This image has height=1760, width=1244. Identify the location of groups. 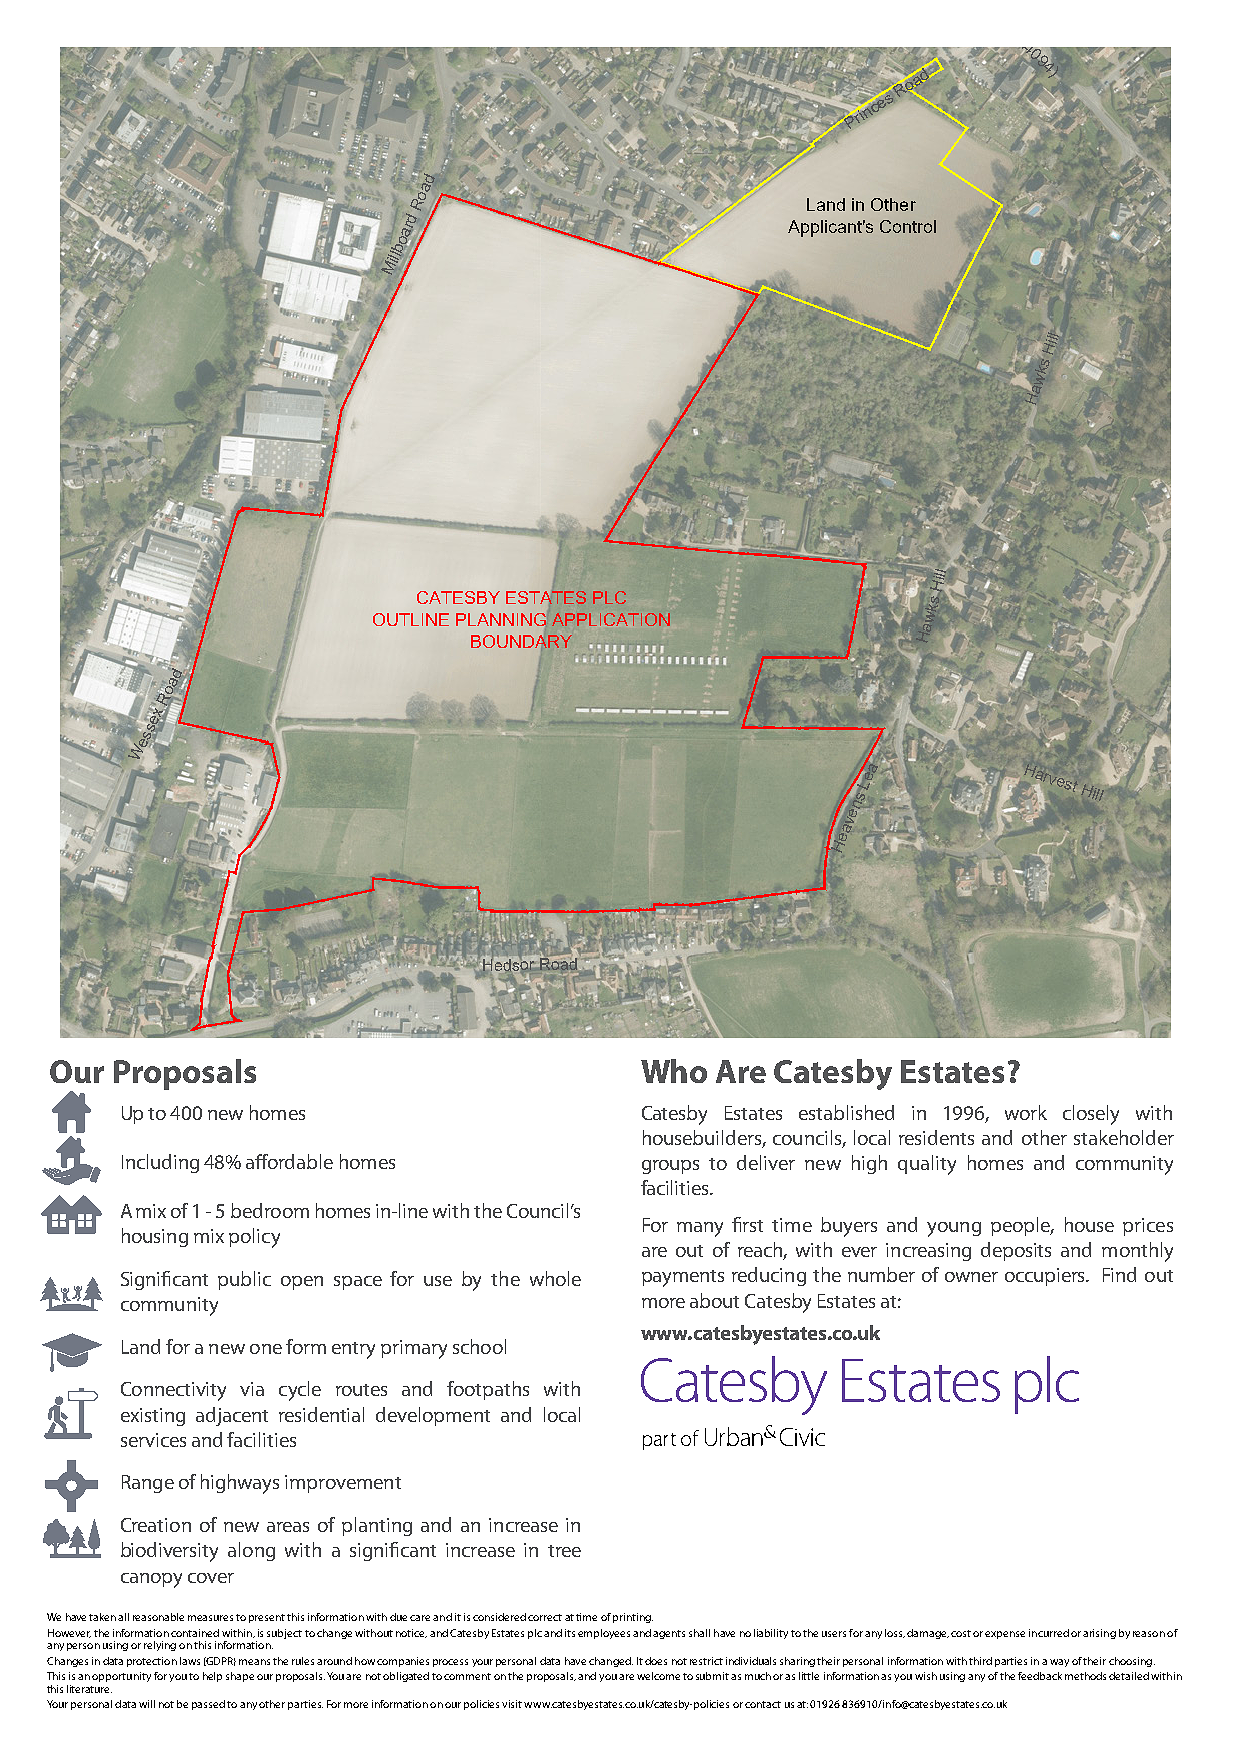
(670, 1167).
